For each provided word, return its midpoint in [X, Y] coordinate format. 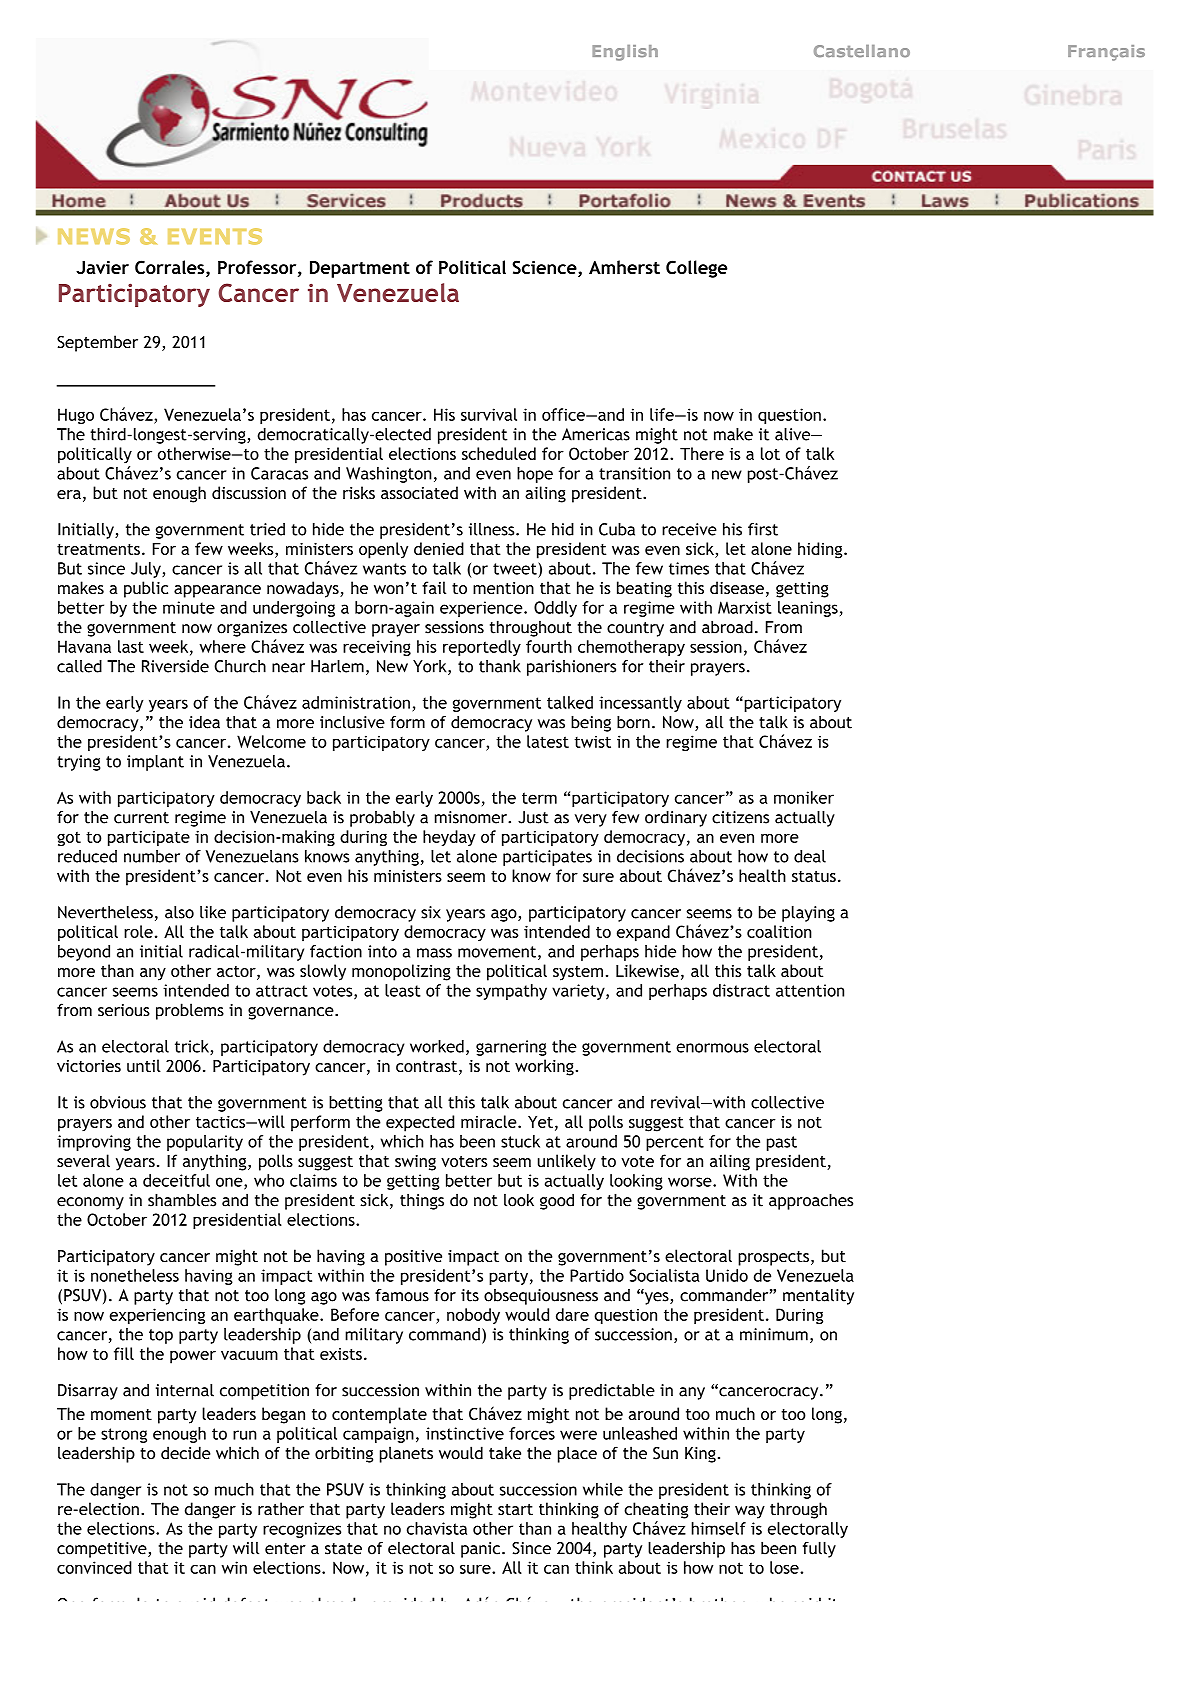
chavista [437, 1528]
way [750, 1512]
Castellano [862, 51]
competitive [103, 1550]
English [625, 53]
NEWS [94, 236]
